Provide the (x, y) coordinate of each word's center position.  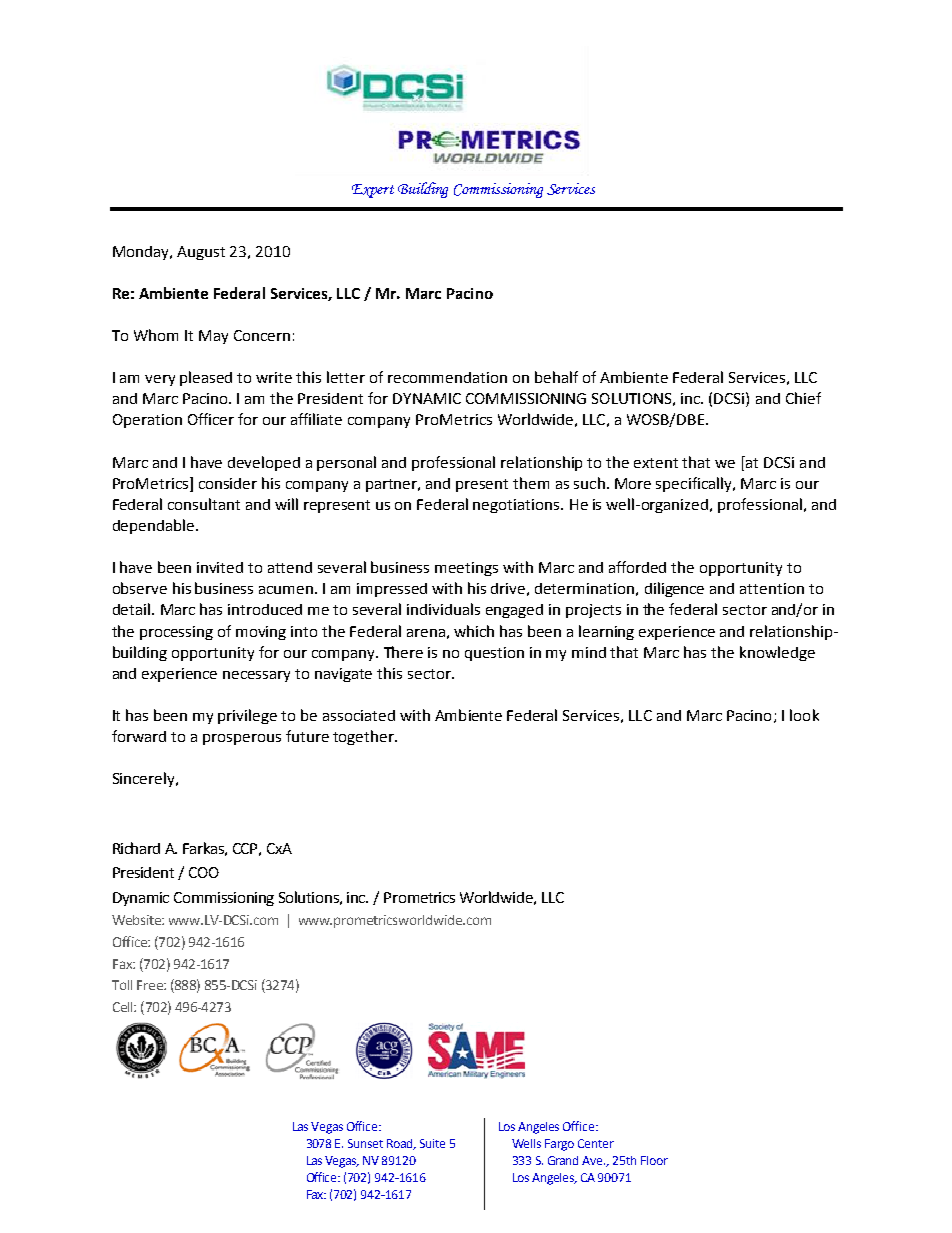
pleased (206, 378)
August (201, 253)
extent (656, 463)
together (364, 737)
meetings (466, 569)
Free (151, 985)
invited (220, 567)
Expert (373, 191)
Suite (432, 1143)
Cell (124, 1007)
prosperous (242, 739)
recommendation (447, 377)
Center (596, 1143)
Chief (803, 398)
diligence (674, 589)
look (804, 715)
